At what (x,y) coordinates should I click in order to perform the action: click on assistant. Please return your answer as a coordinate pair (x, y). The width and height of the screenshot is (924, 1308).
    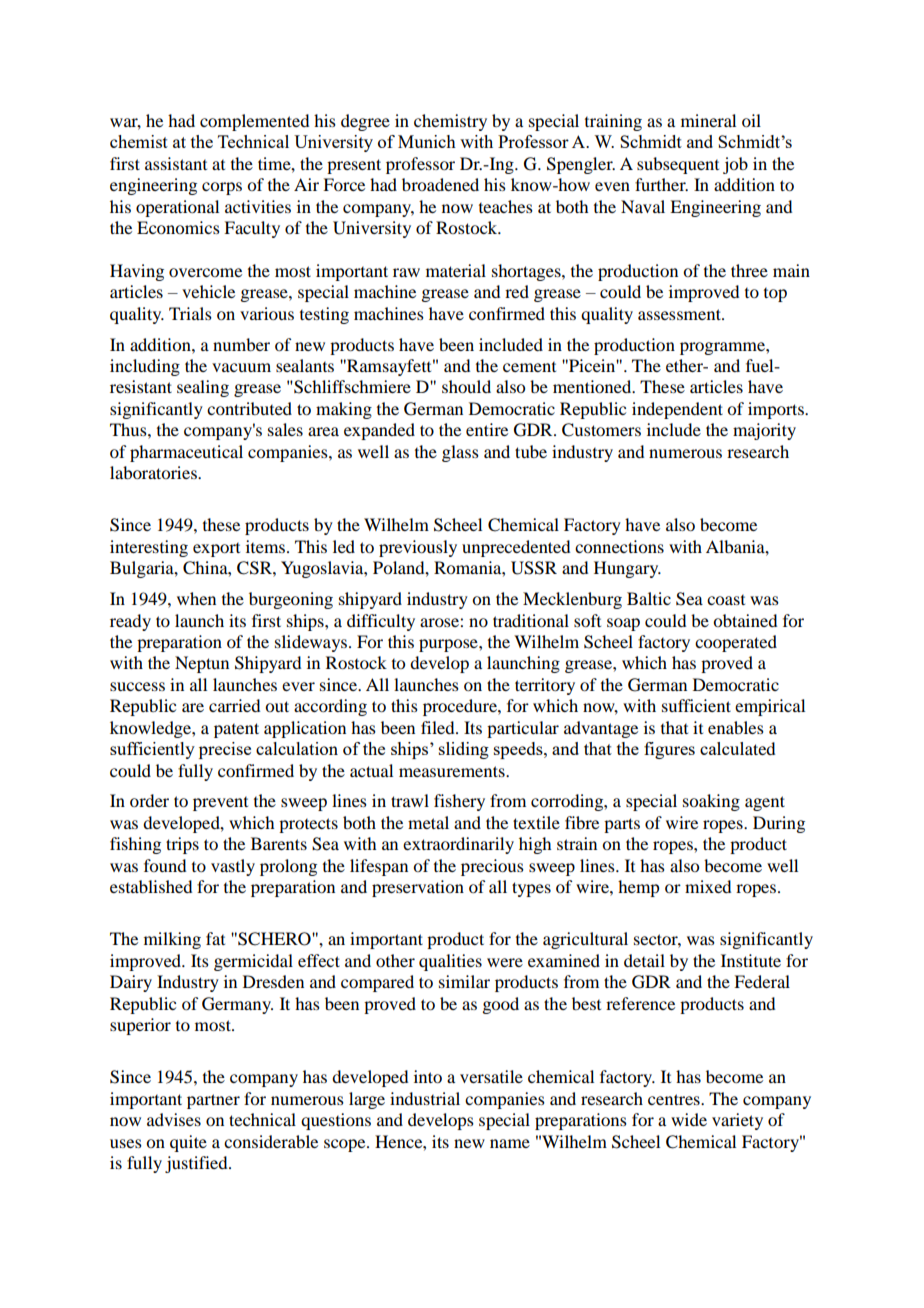
    Looking at the image, I should click on (176, 163).
